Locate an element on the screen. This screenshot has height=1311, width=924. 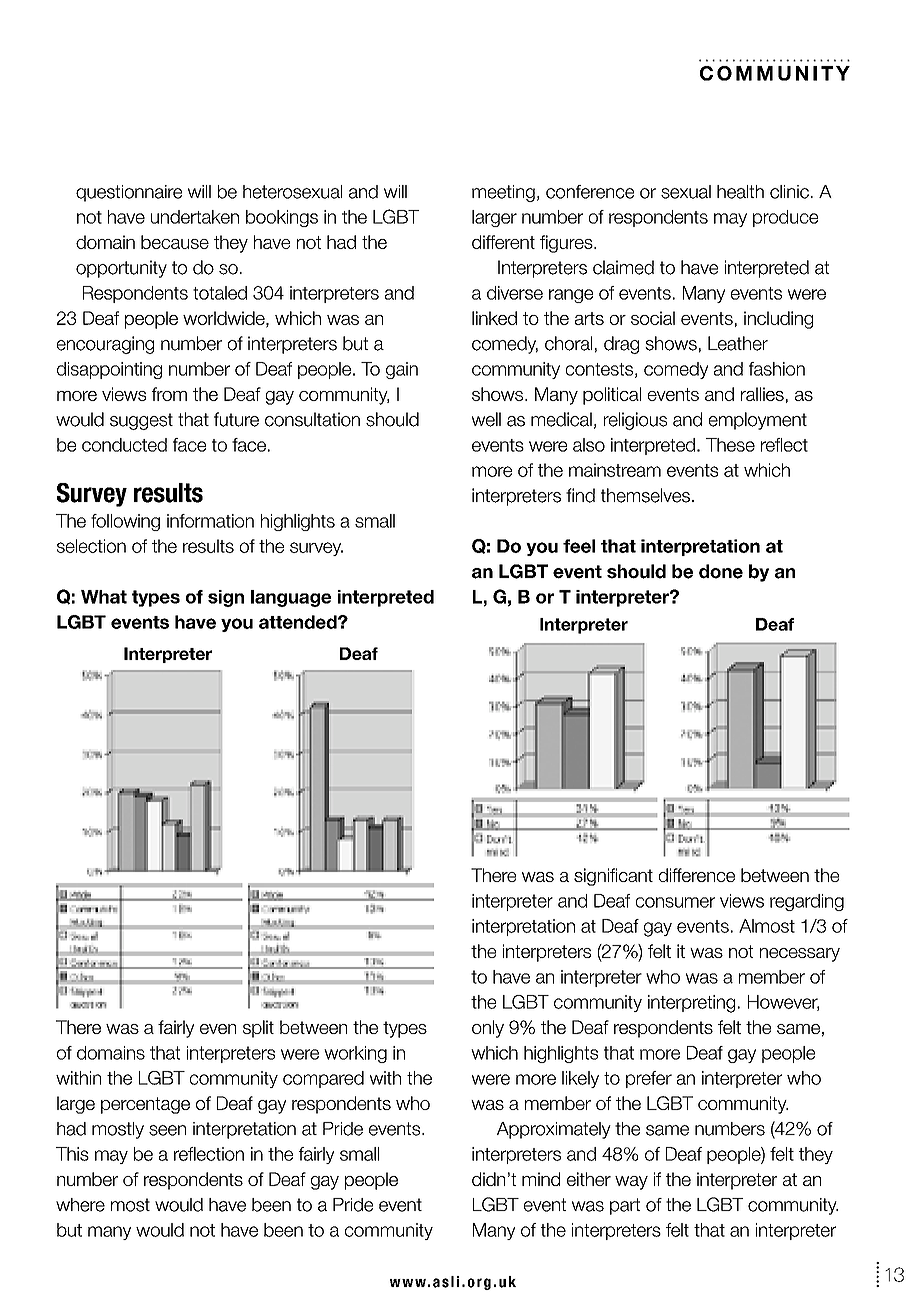
MANY is located at coordinates (109, 1233).
